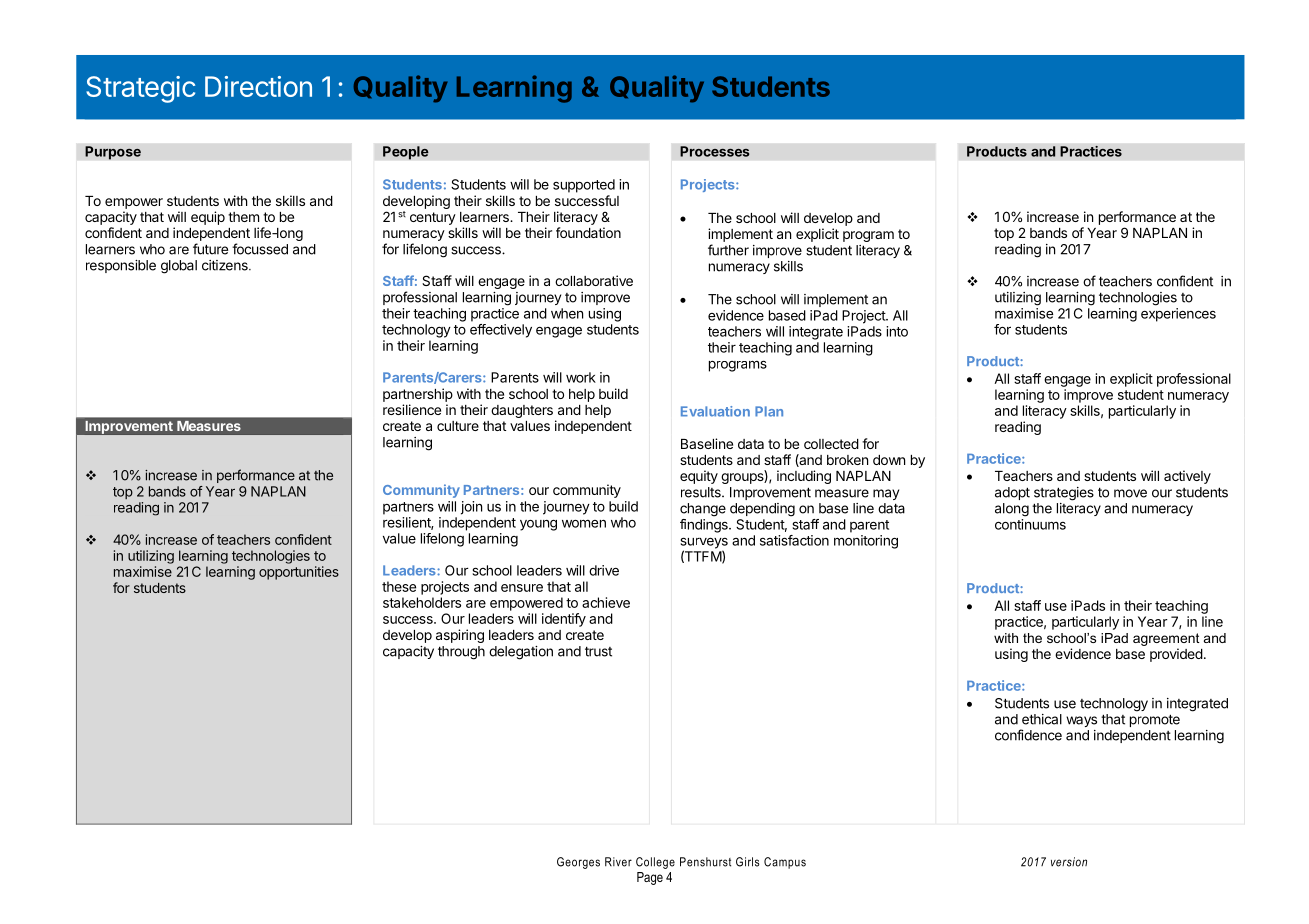 Image resolution: width=1309 pixels, height=924 pixels. Describe the element at coordinates (1178, 315) in the screenshot. I see `experiences` at that location.
